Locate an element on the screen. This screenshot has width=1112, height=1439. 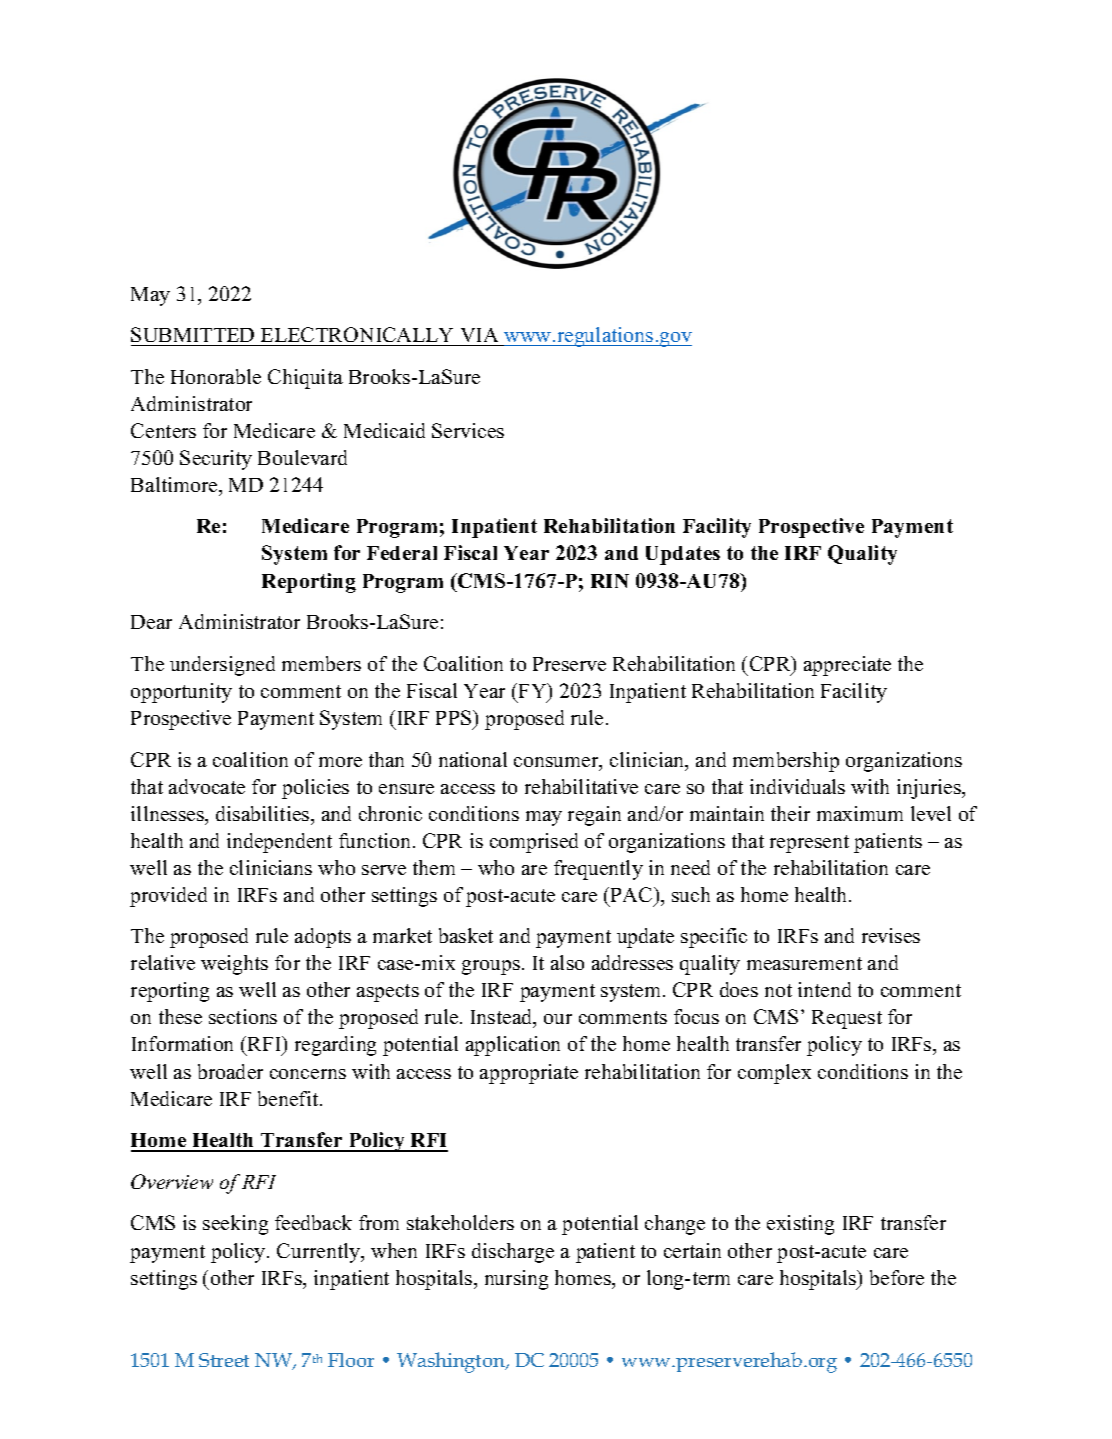
comprised is located at coordinates (534, 843).
